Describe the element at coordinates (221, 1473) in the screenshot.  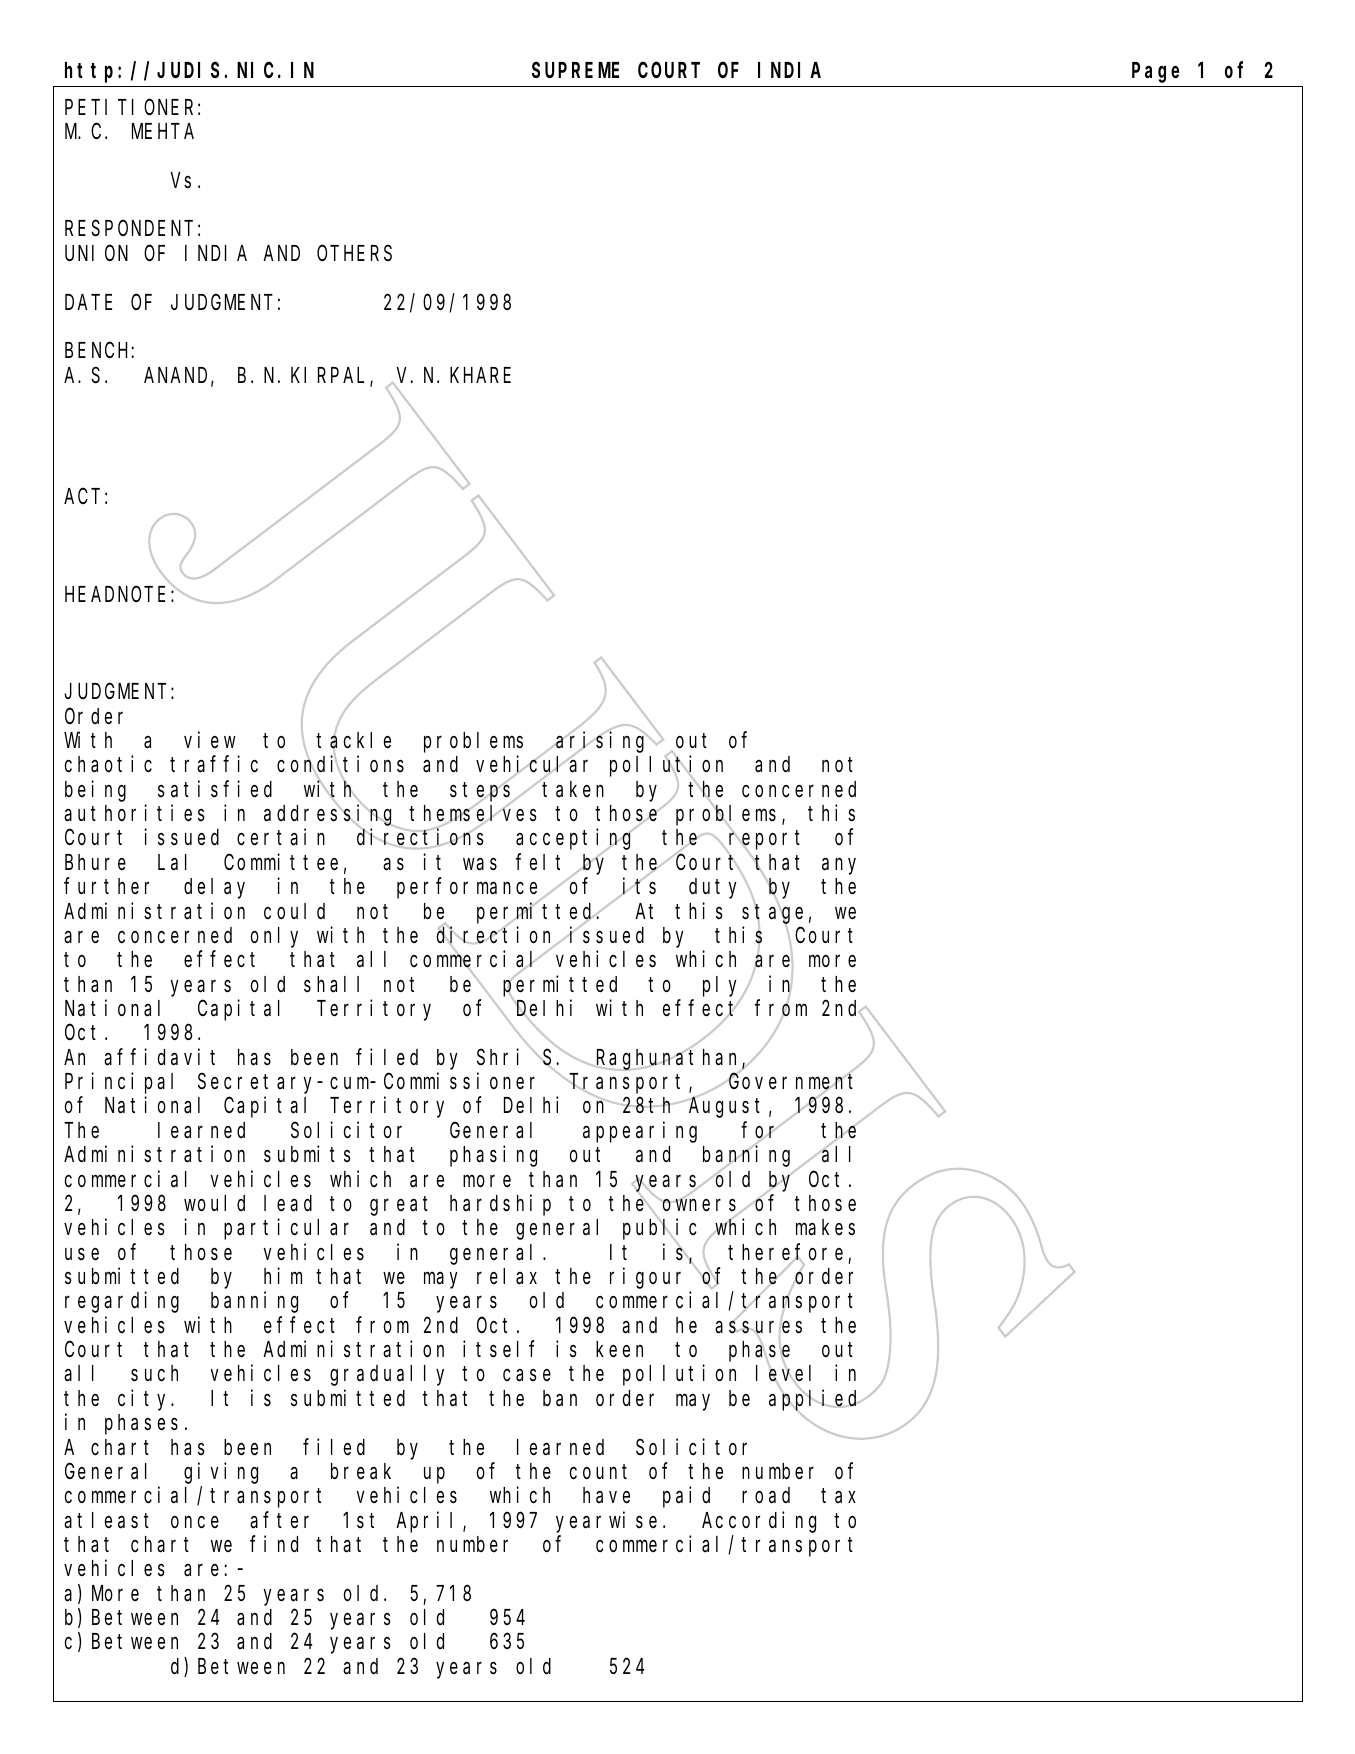
I see `giving` at that location.
